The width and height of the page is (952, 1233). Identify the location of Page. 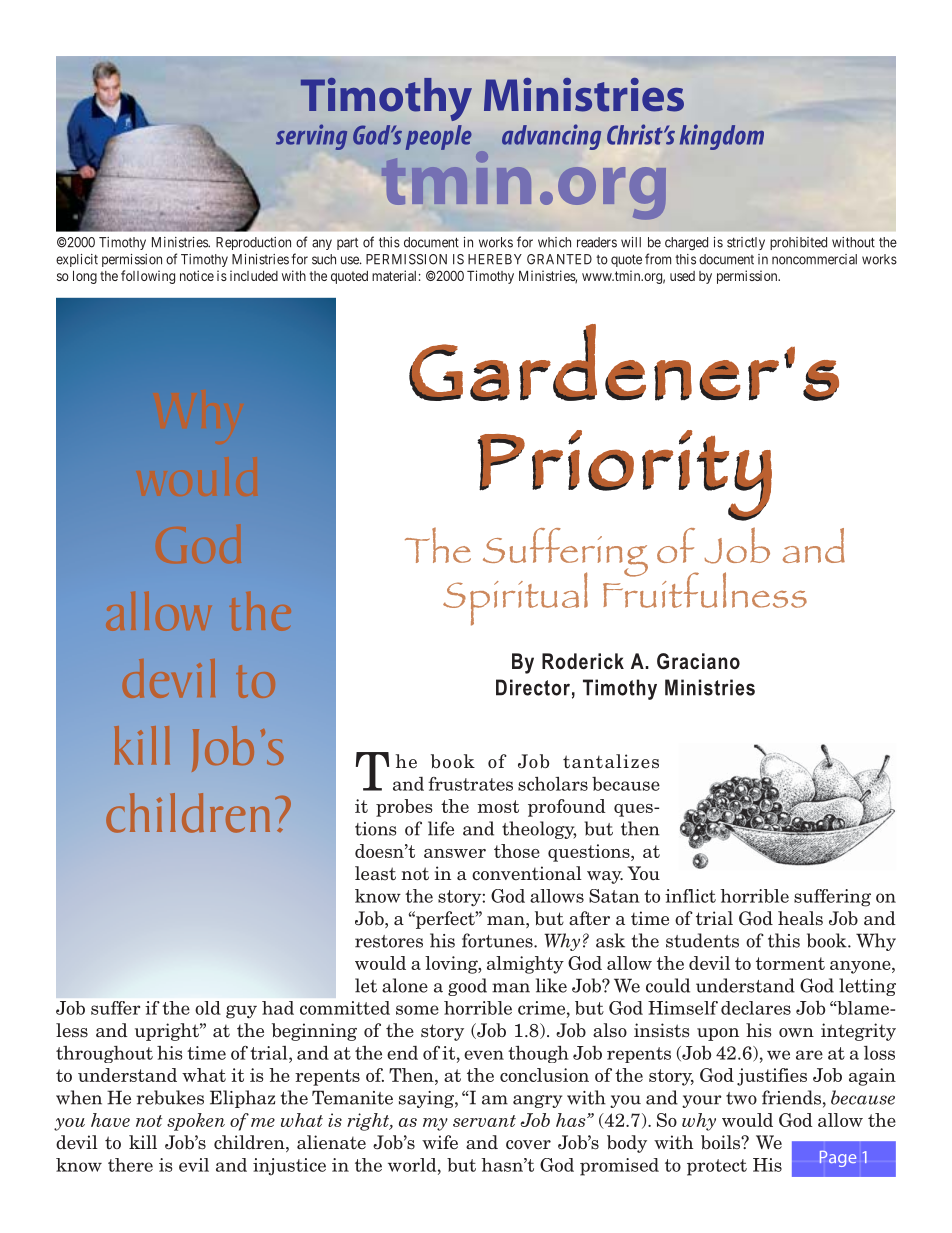
(838, 1159).
